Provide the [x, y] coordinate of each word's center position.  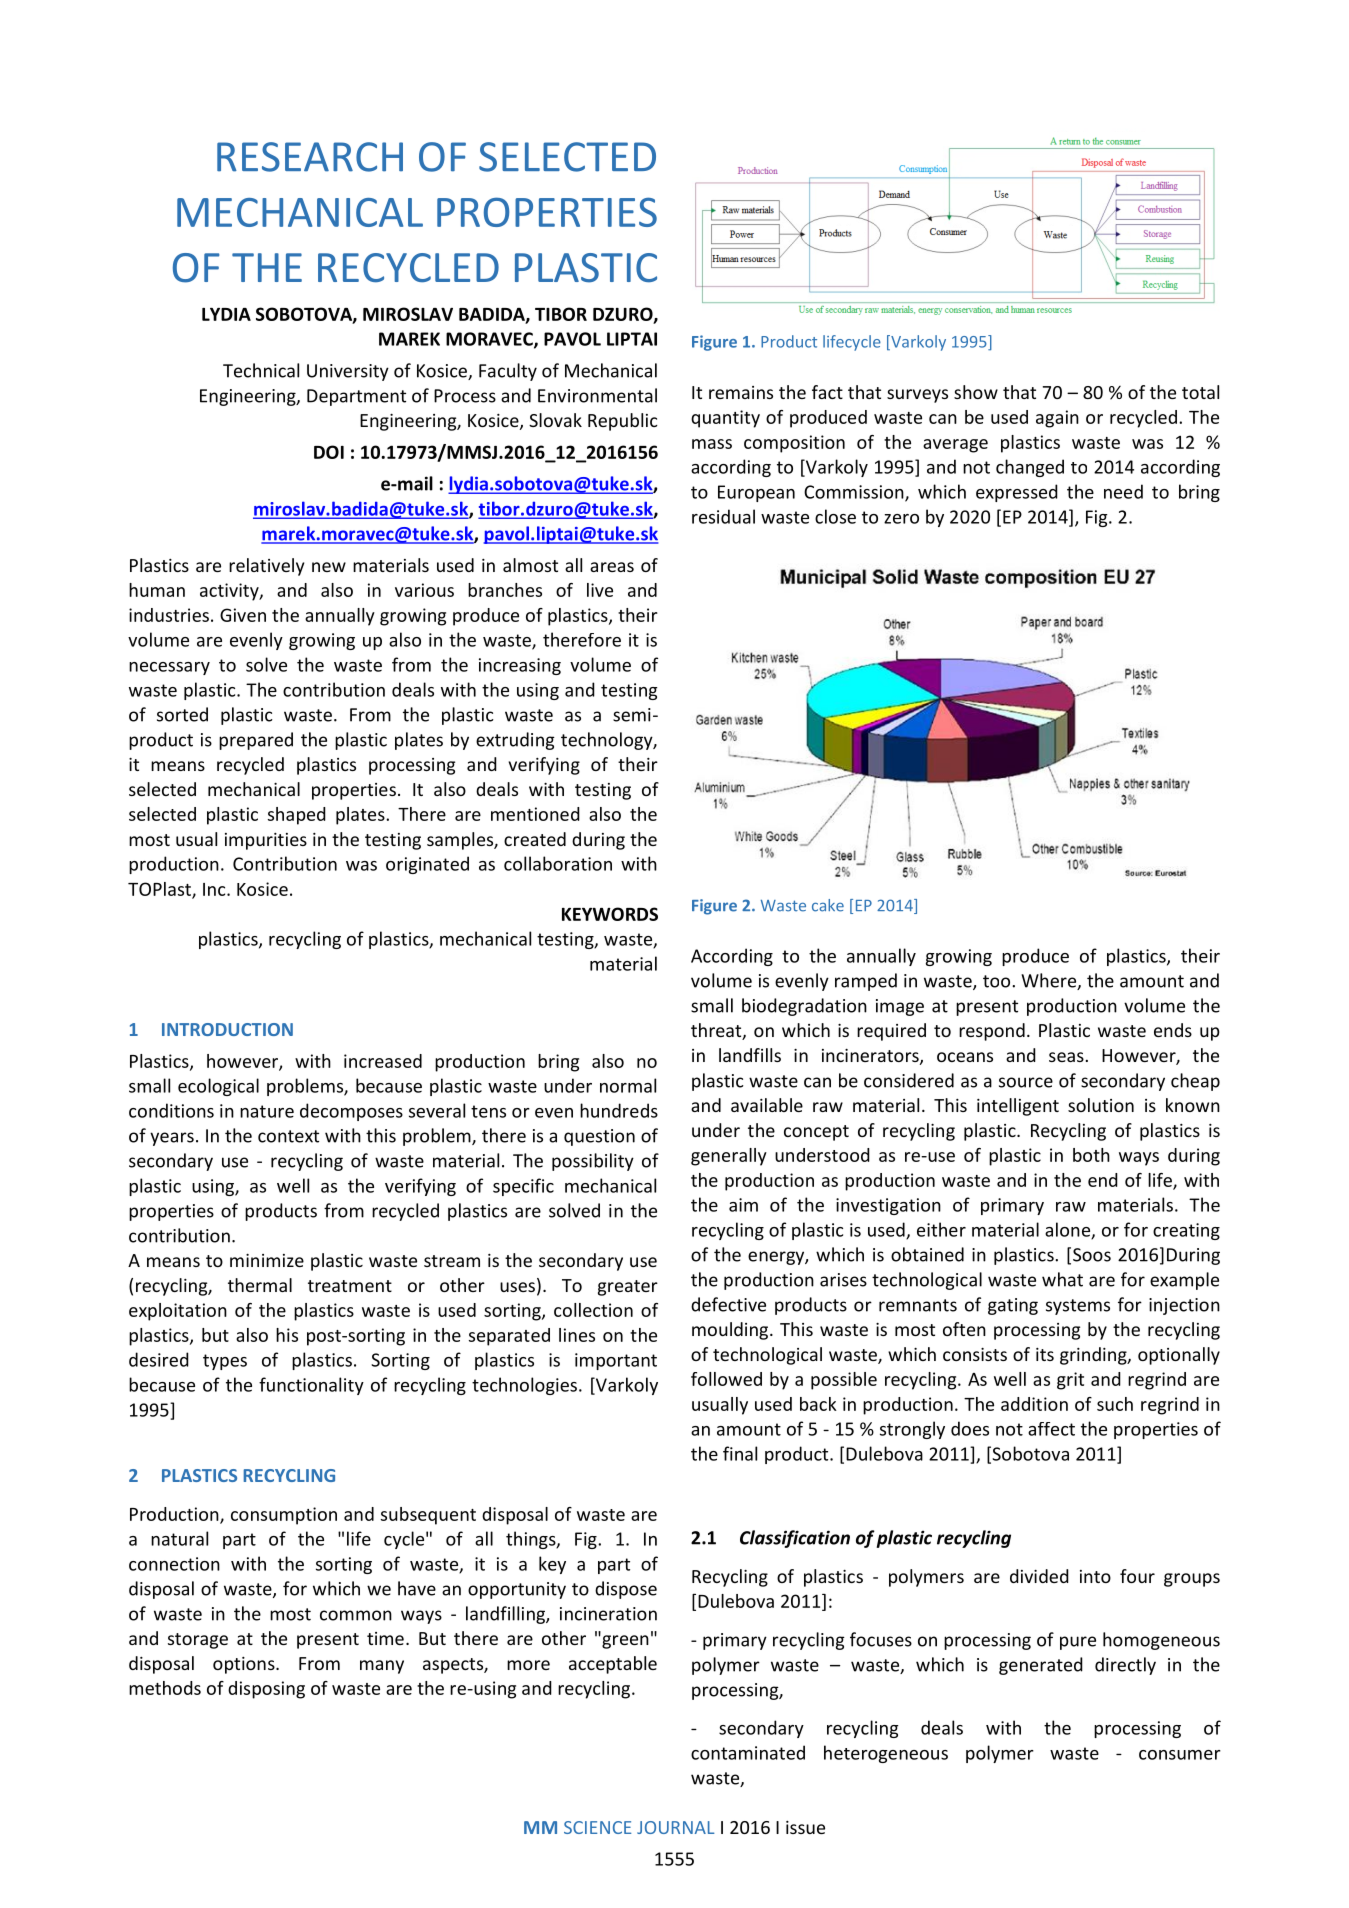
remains [741, 392]
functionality [311, 1386]
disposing [266, 1690]
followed [726, 1379]
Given [243, 615]
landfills [750, 1055]
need [1123, 491]
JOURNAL [676, 1827]
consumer [1180, 1755]
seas [1066, 1057]
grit [1070, 1381]
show [976, 392]
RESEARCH [310, 157]
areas [612, 567]
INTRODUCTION [227, 1029]
